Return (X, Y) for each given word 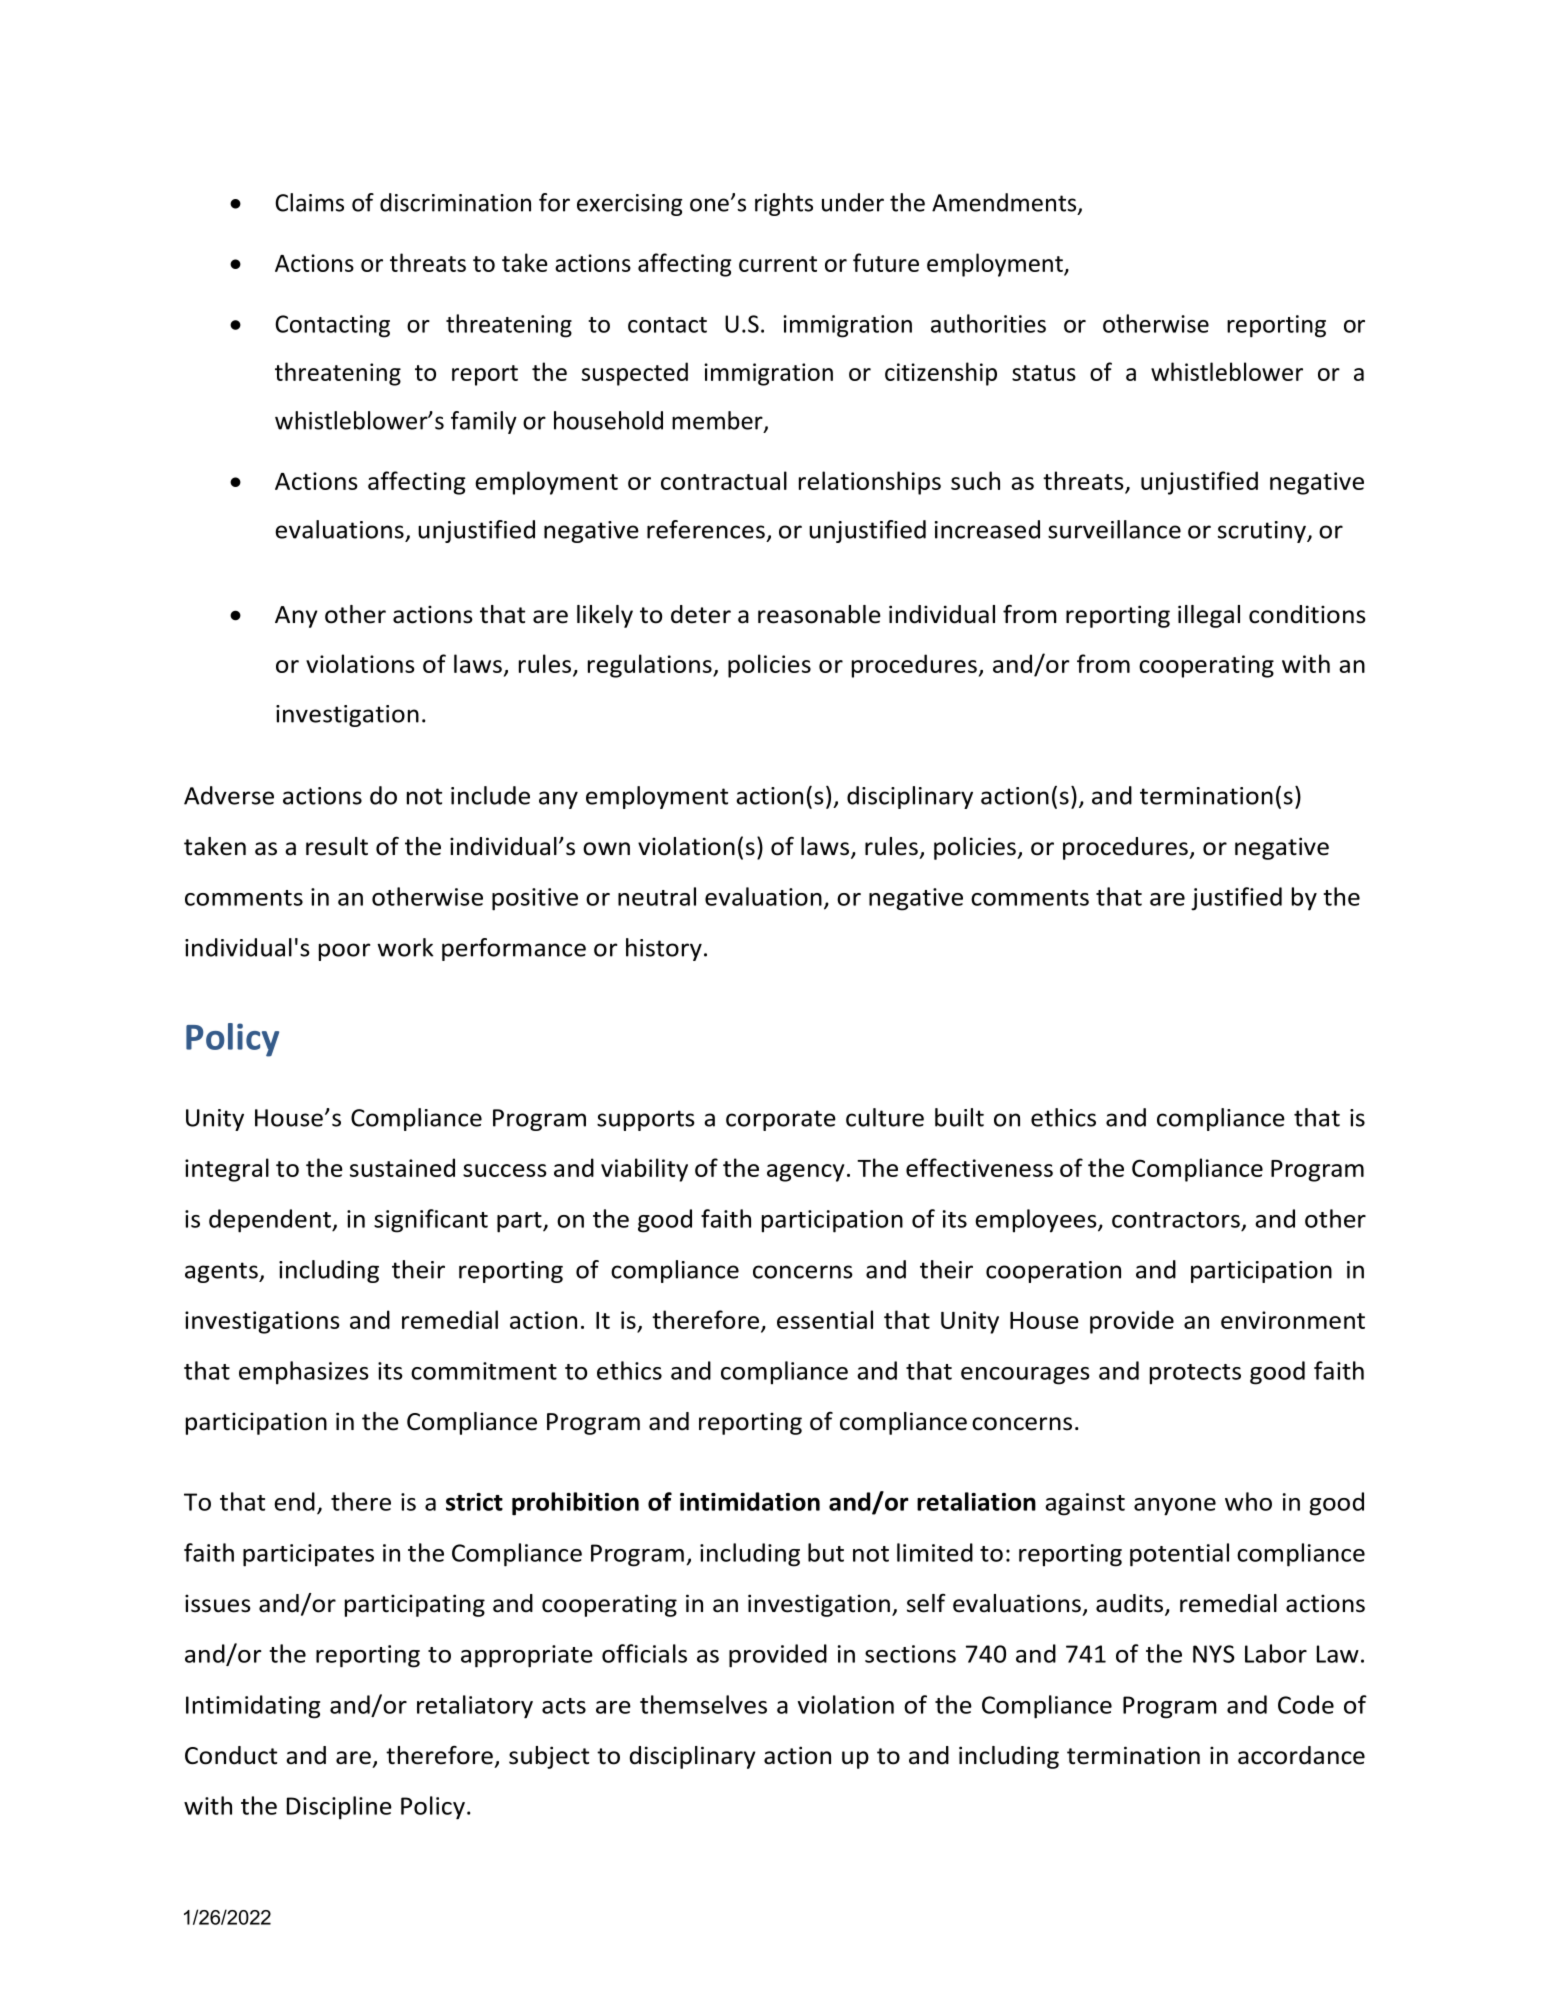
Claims (309, 202)
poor (344, 952)
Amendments (1005, 203)
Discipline (339, 1808)
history (664, 949)
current (778, 264)
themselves (703, 1704)
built (959, 1117)
